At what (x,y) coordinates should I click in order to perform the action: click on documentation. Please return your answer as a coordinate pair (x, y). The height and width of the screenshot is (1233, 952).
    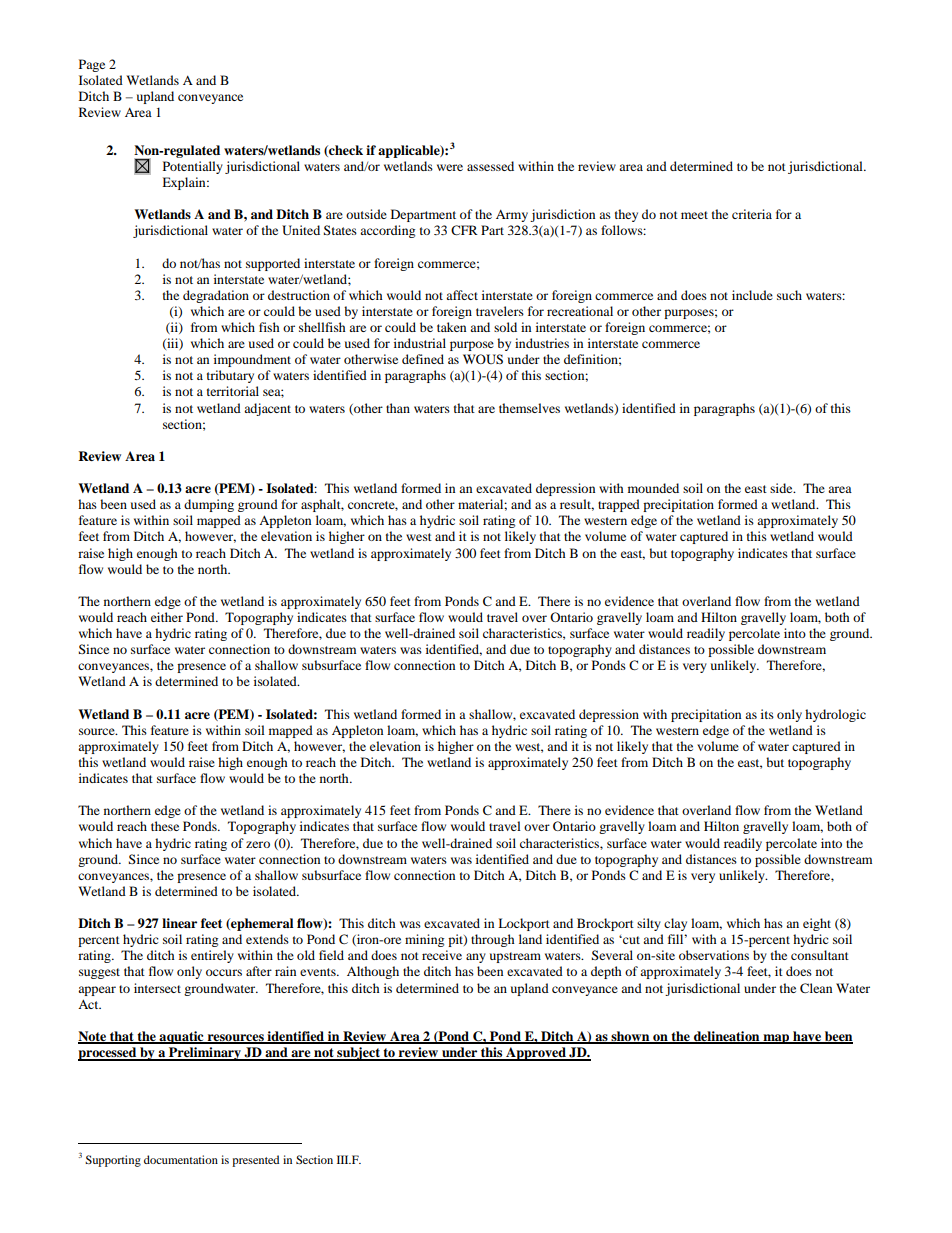
    Looking at the image, I should click on (181, 1159).
